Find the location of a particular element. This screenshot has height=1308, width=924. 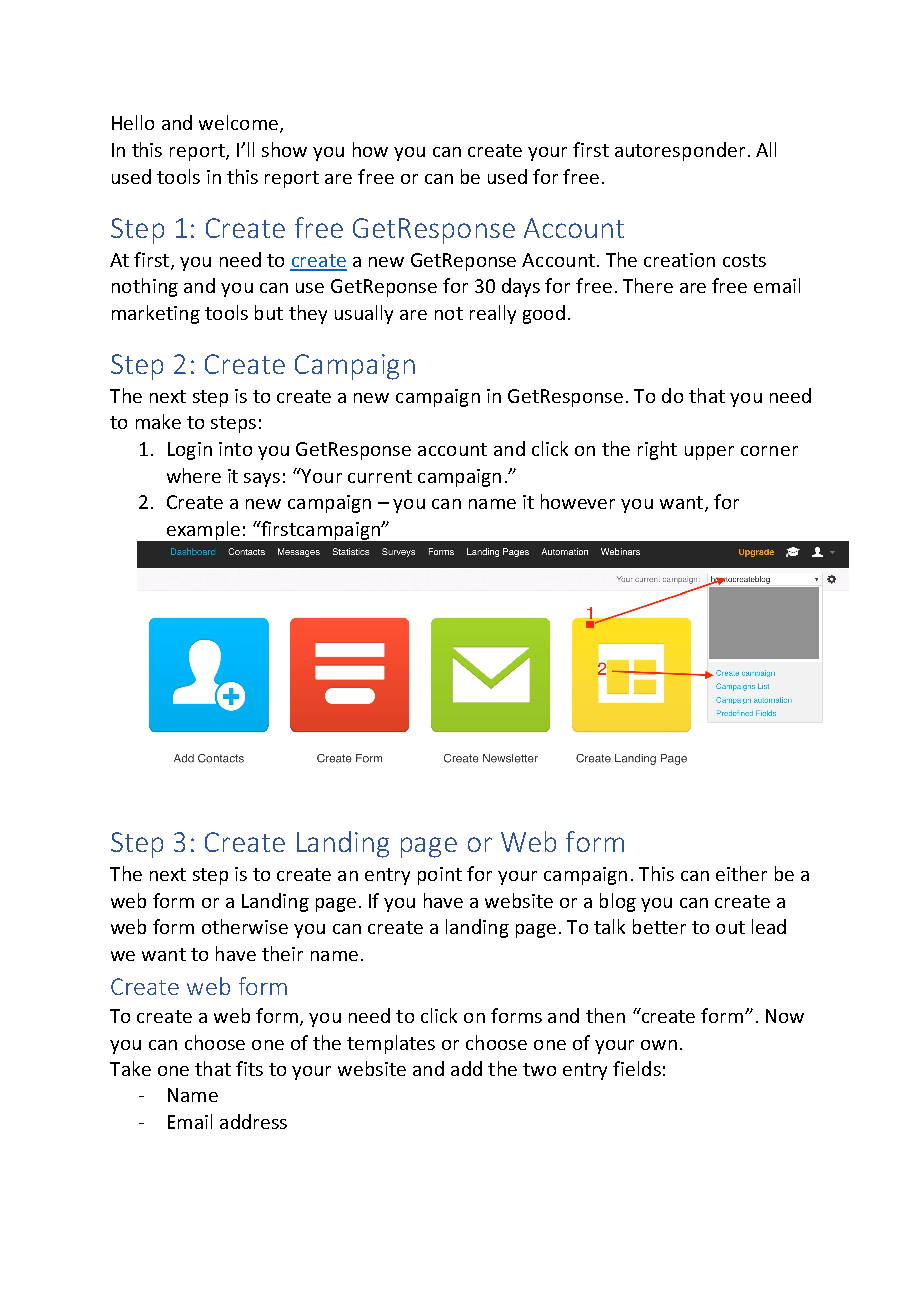

make is located at coordinates (158, 421).
